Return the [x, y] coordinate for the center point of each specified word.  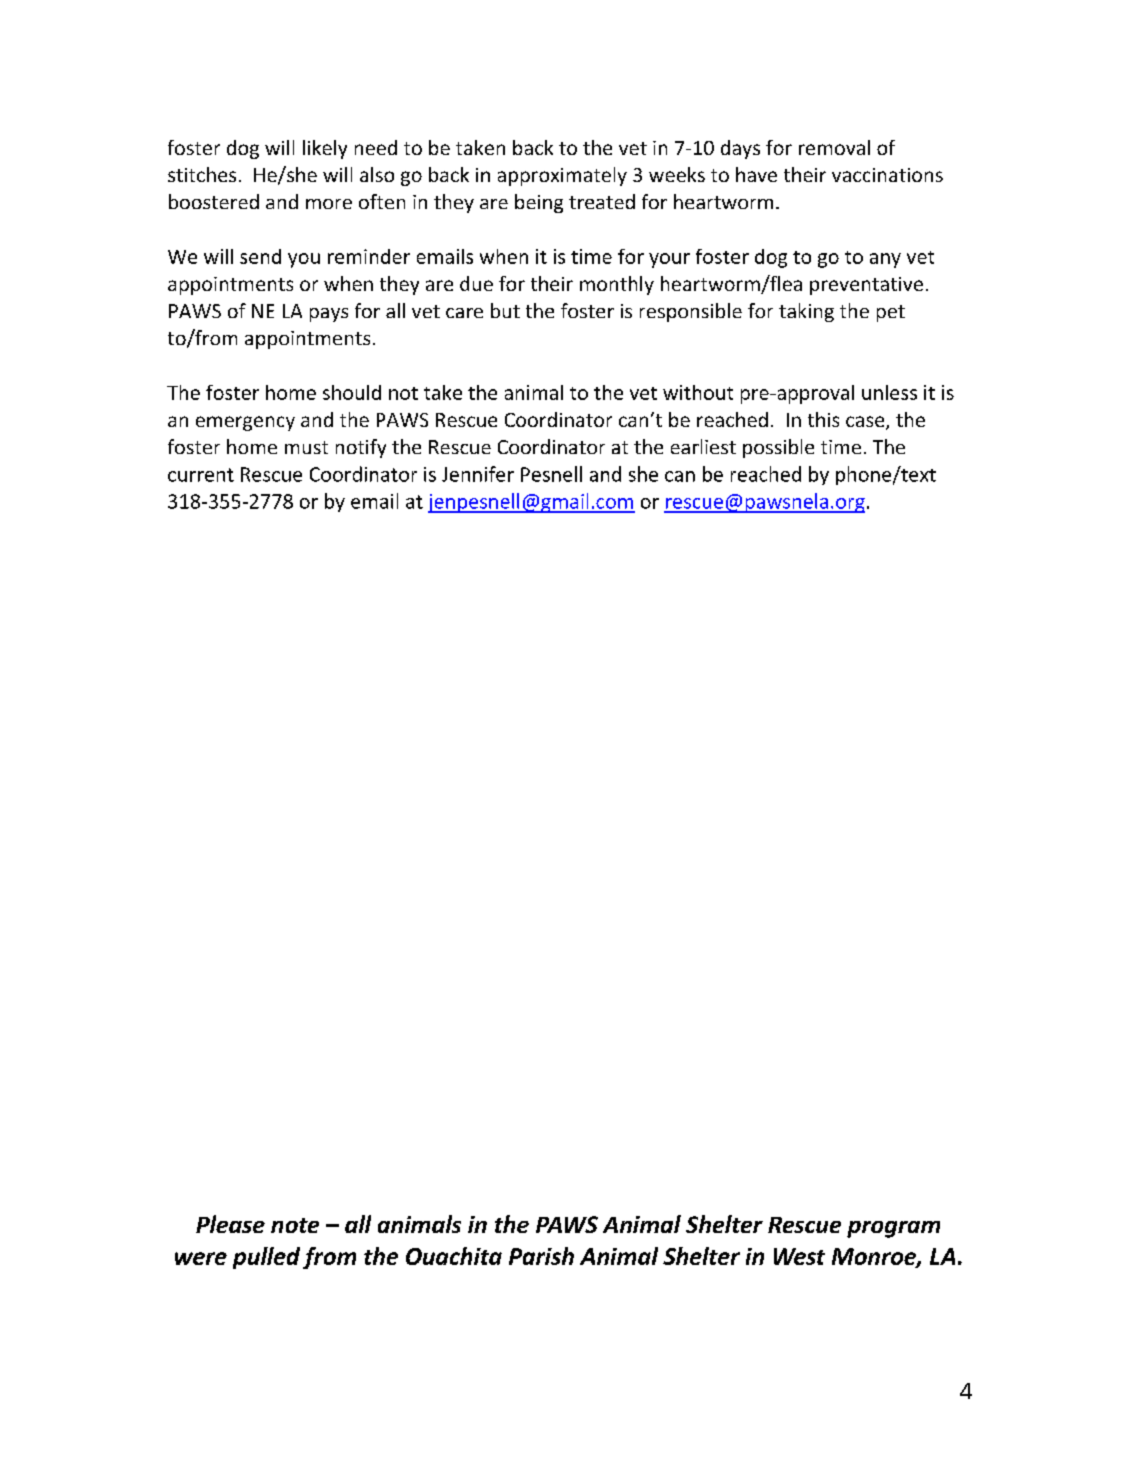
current [201, 475]
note [295, 1225]
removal [834, 147]
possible [778, 448]
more [329, 204]
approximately [562, 176]
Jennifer [478, 474]
